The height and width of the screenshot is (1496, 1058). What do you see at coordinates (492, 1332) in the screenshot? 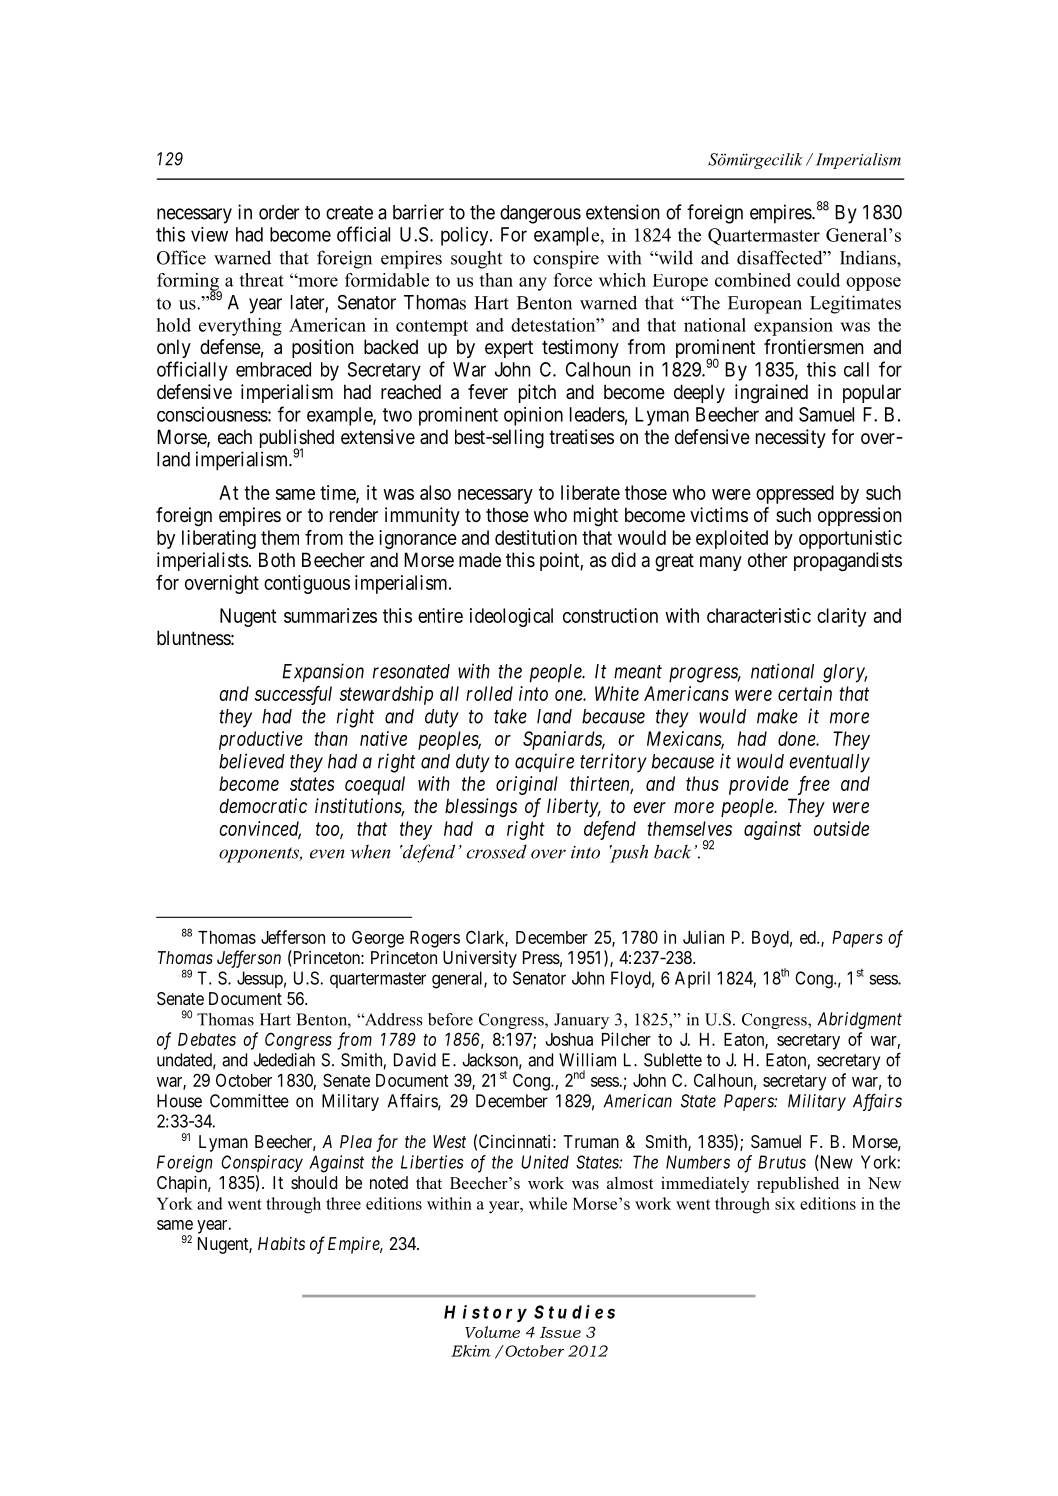
I see `Volume` at bounding box center [492, 1332].
